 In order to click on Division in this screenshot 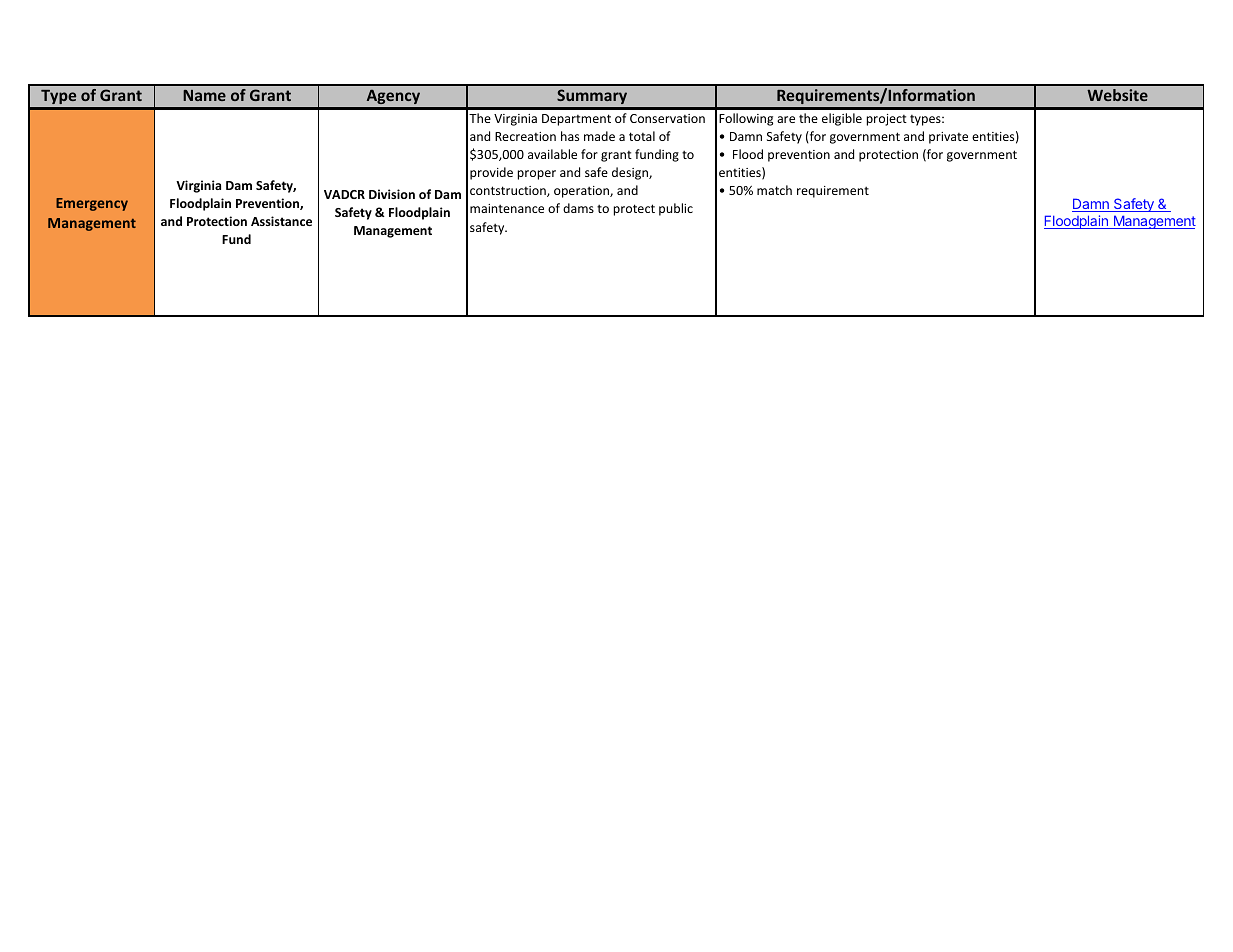, I will do `click(392, 194)`.
